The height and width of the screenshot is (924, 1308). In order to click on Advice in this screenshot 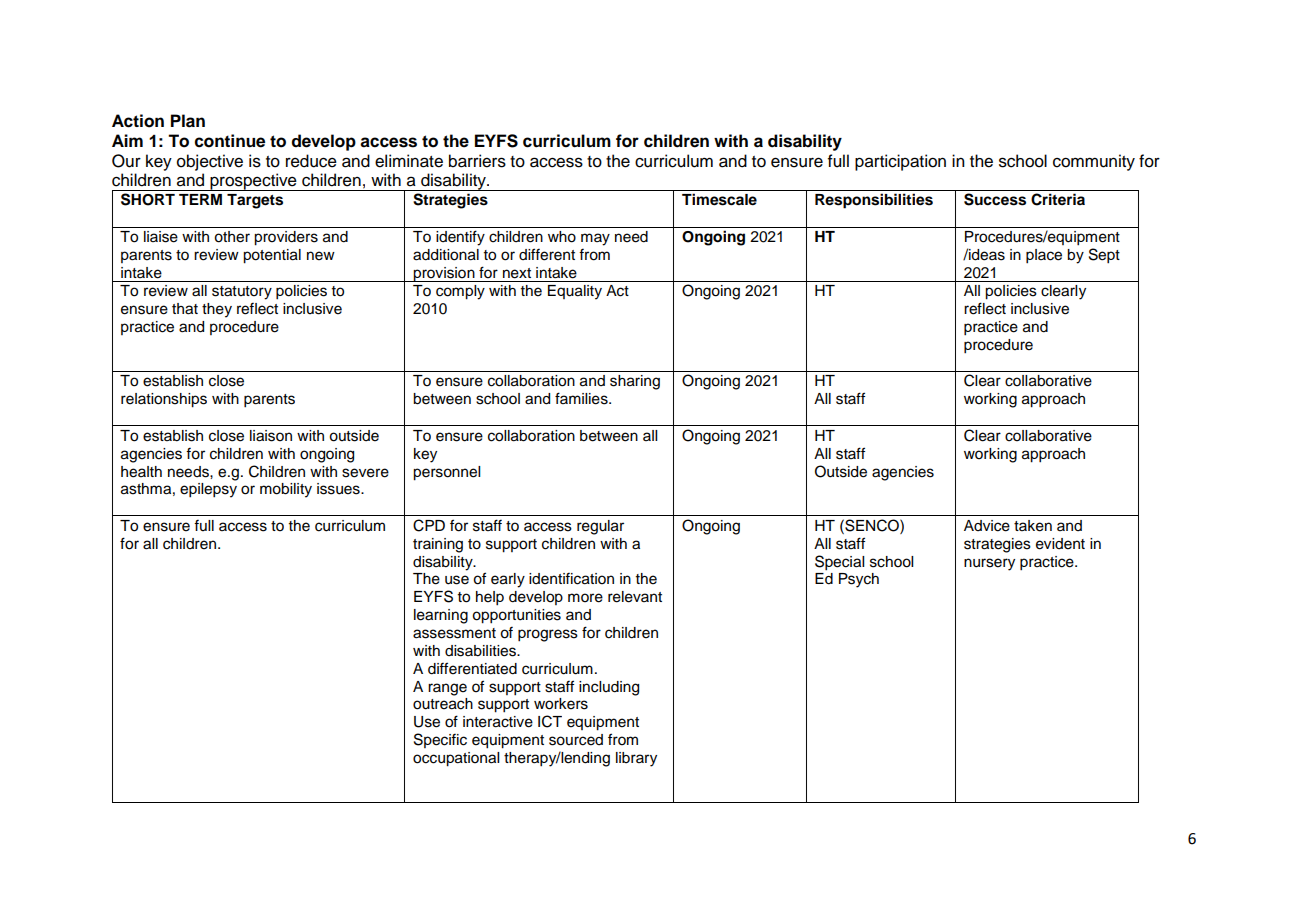, I will do `click(987, 526)`.
